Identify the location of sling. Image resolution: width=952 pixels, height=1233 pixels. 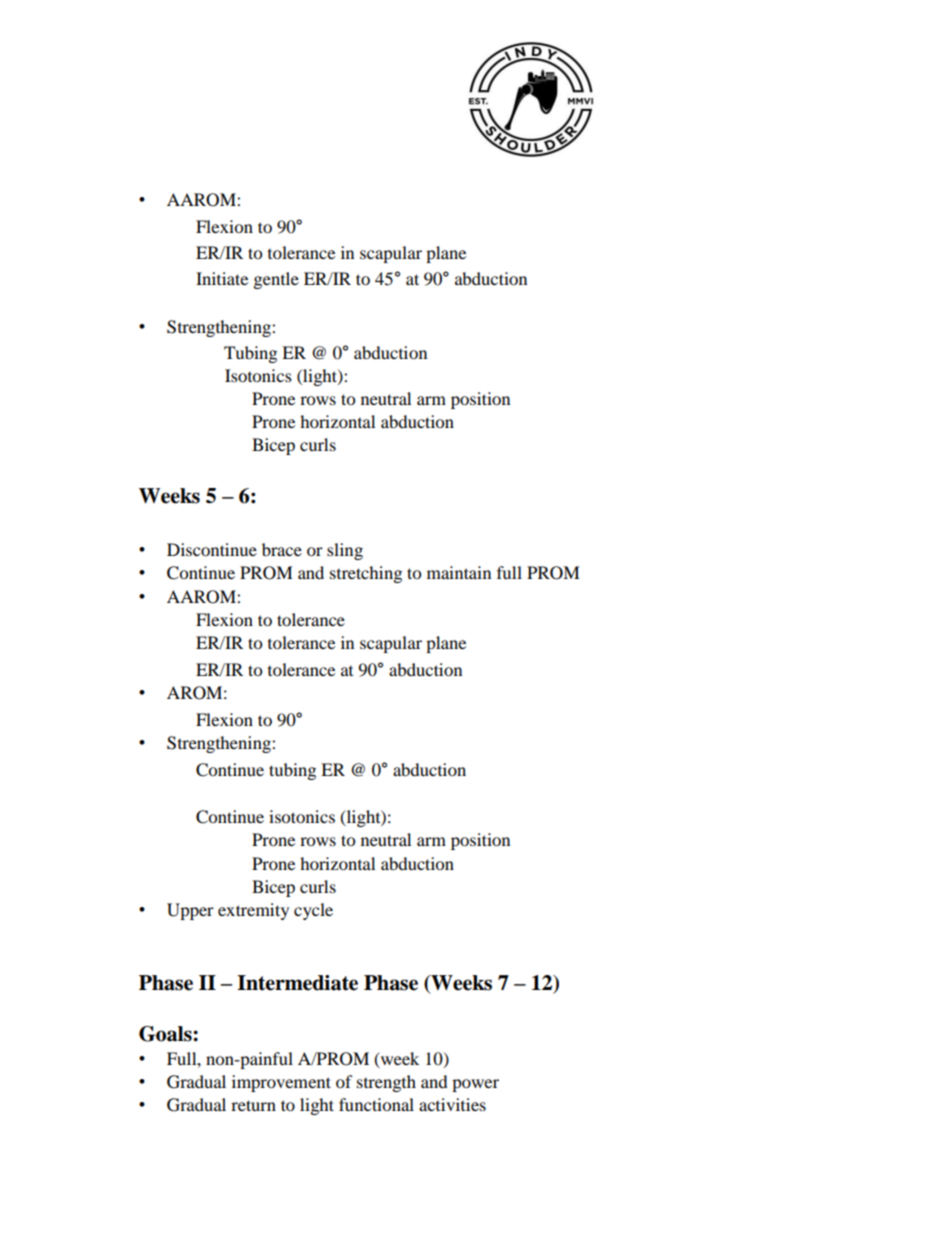
(345, 551).
